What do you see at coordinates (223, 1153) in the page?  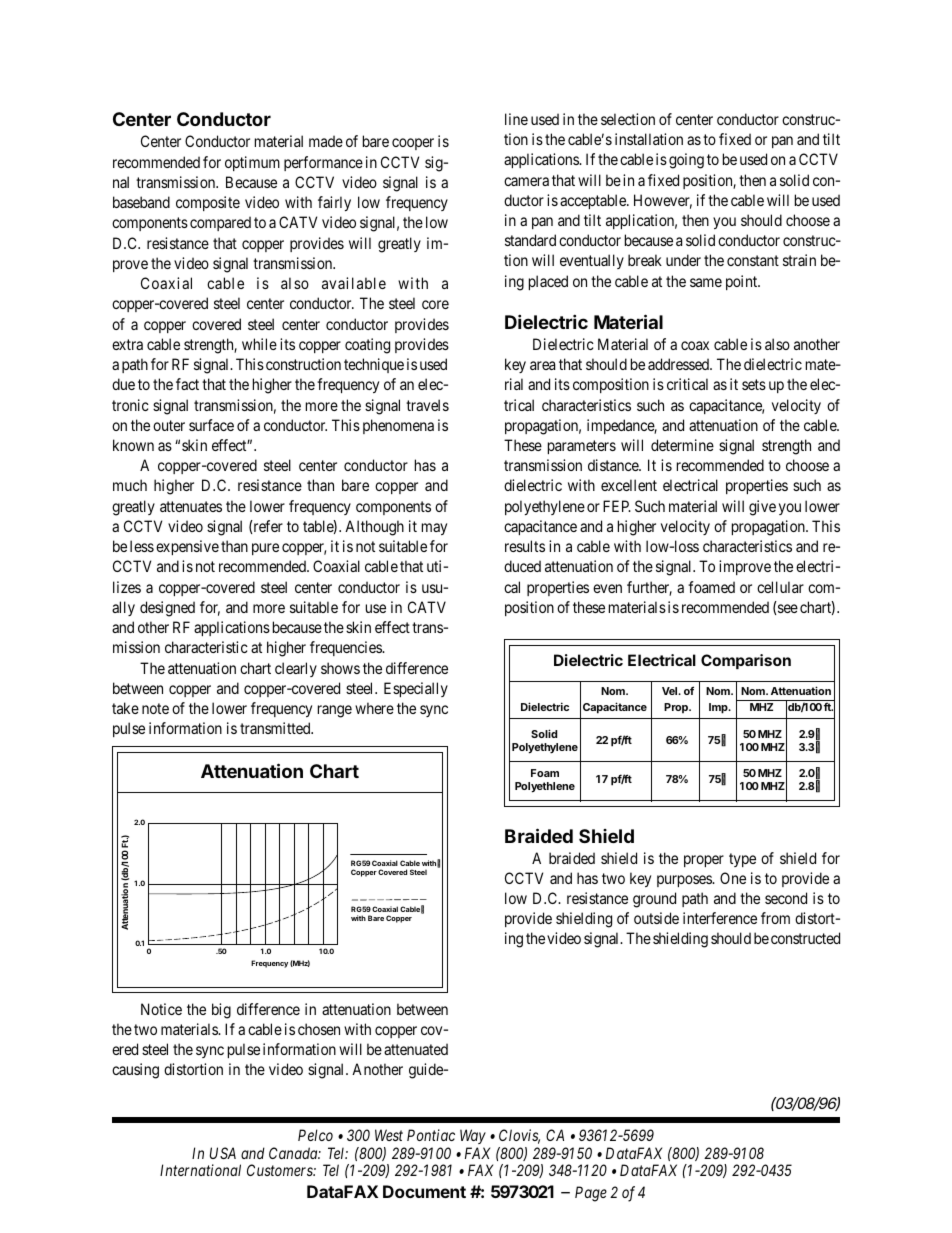 I see `USA` at bounding box center [223, 1153].
